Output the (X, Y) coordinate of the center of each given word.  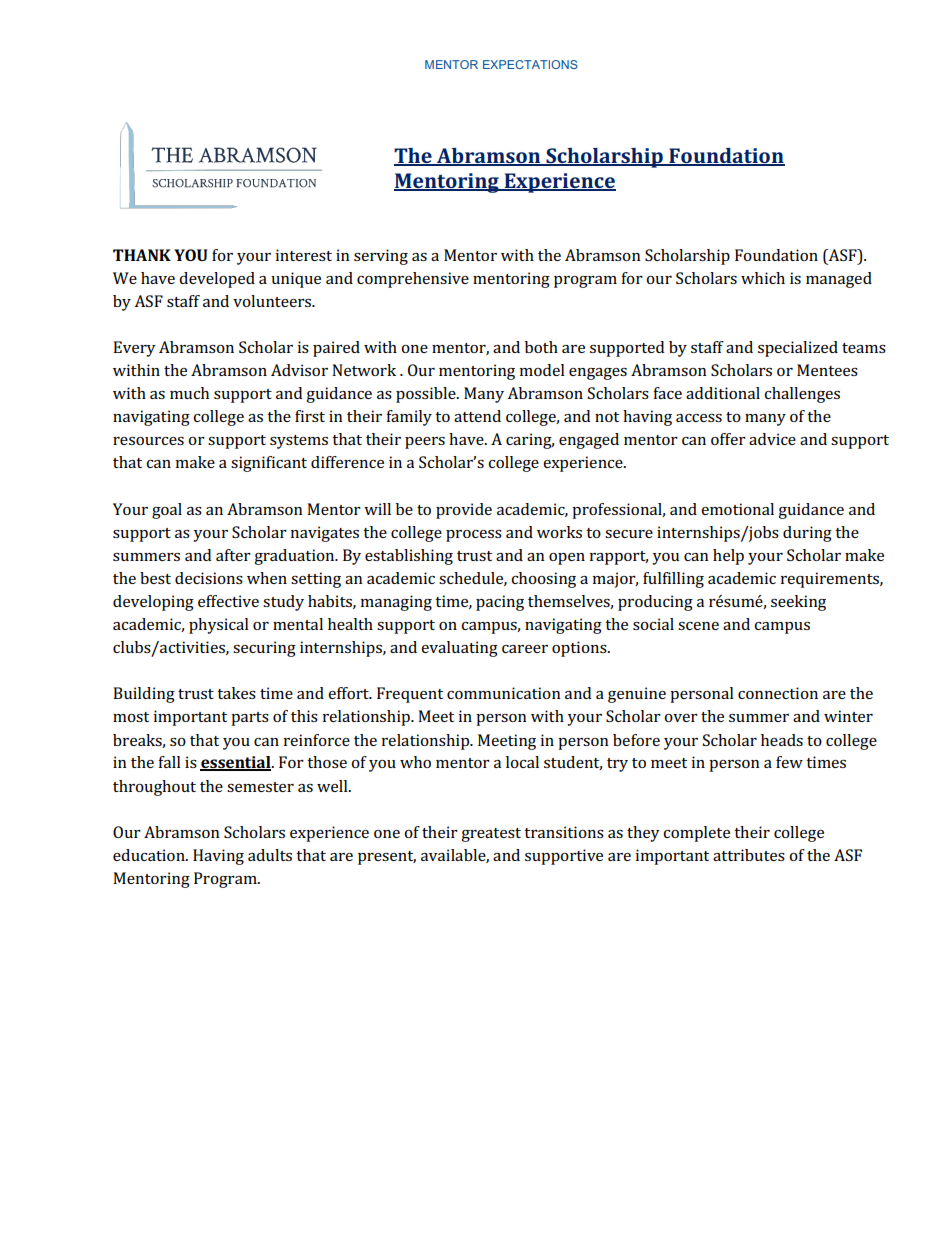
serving (381, 257)
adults (270, 855)
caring (530, 441)
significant (269, 464)
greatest (491, 835)
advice (772, 439)
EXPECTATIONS (530, 64)
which (763, 278)
